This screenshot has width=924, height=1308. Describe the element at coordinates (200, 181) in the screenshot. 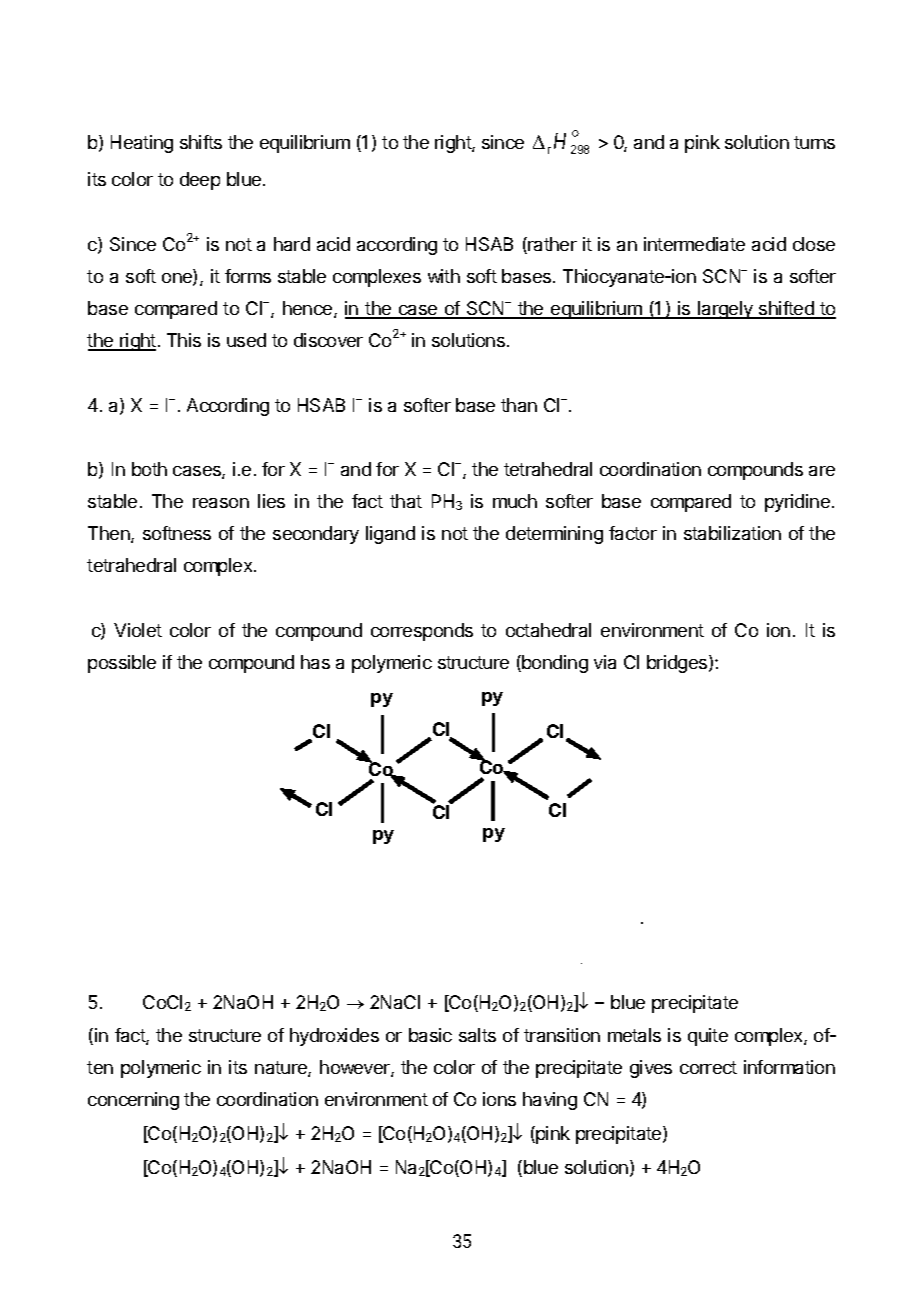

I see `deep` at that location.
